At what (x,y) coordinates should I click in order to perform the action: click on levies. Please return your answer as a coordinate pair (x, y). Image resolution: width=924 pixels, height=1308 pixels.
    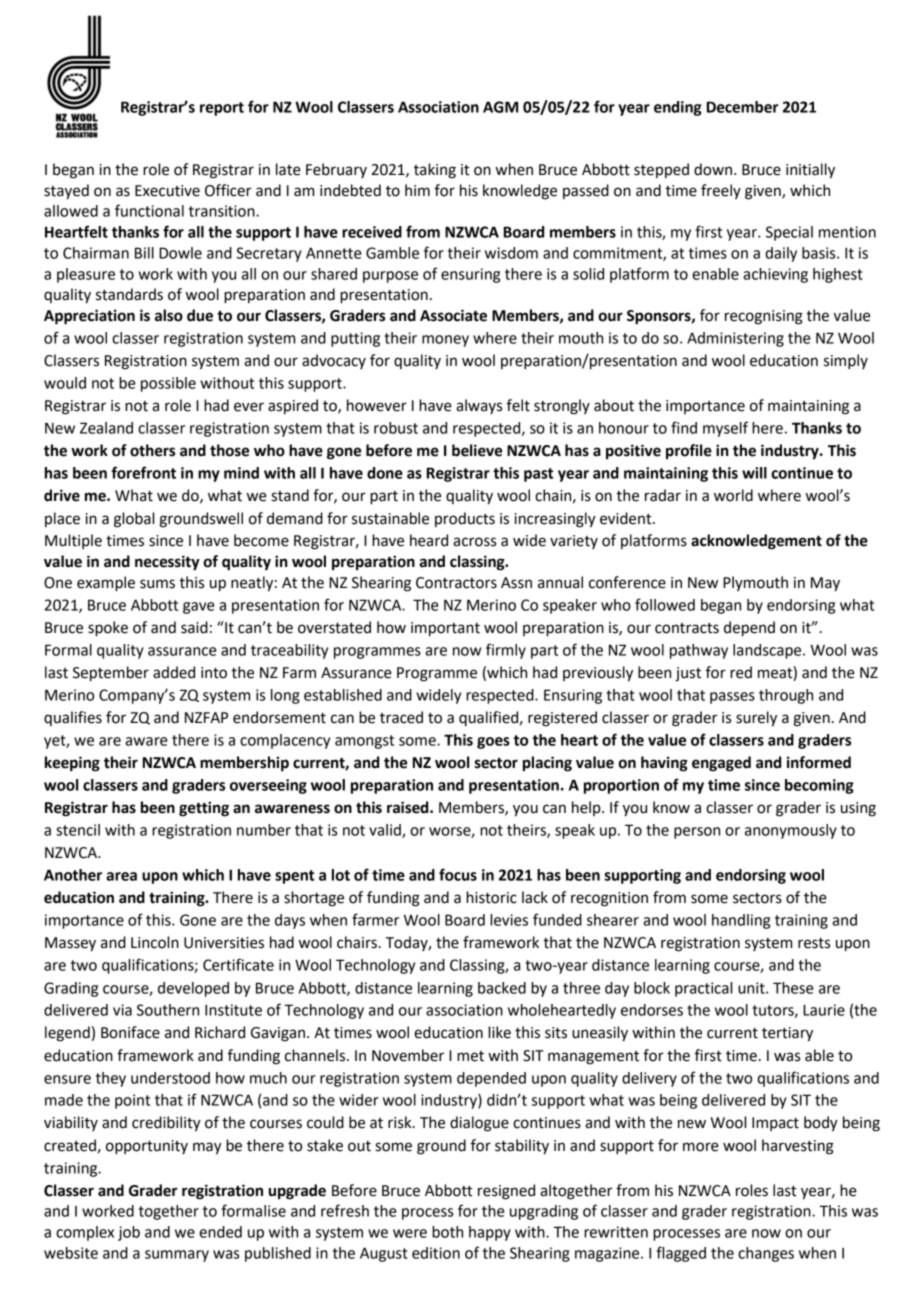
    Looking at the image, I should click on (509, 920).
